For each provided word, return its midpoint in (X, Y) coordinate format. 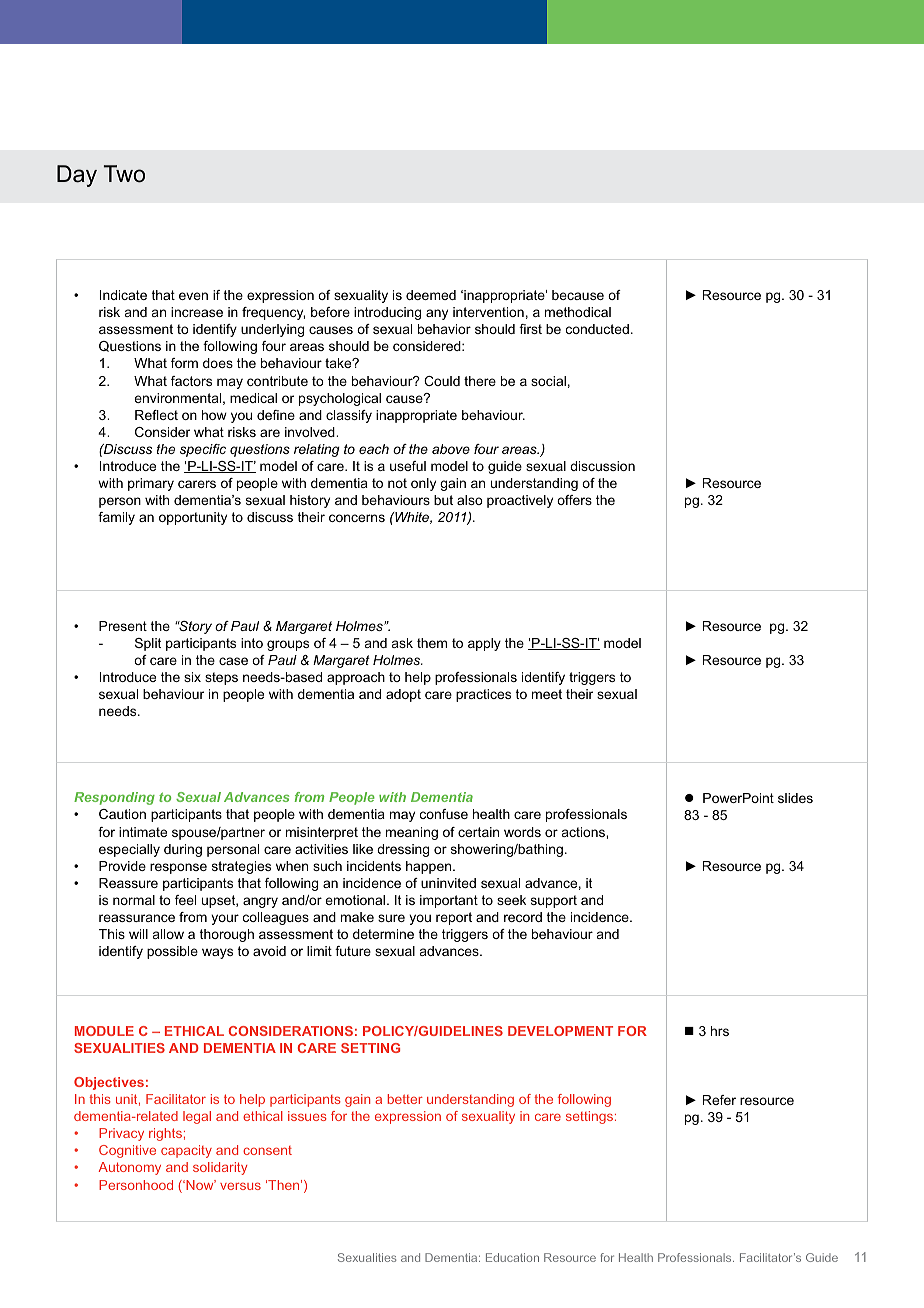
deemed (431, 295)
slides (795, 798)
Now (200, 1185)
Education (512, 1257)
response (178, 868)
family (116, 518)
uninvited (448, 883)
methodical (578, 312)
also (470, 500)
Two (124, 174)
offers (574, 500)
